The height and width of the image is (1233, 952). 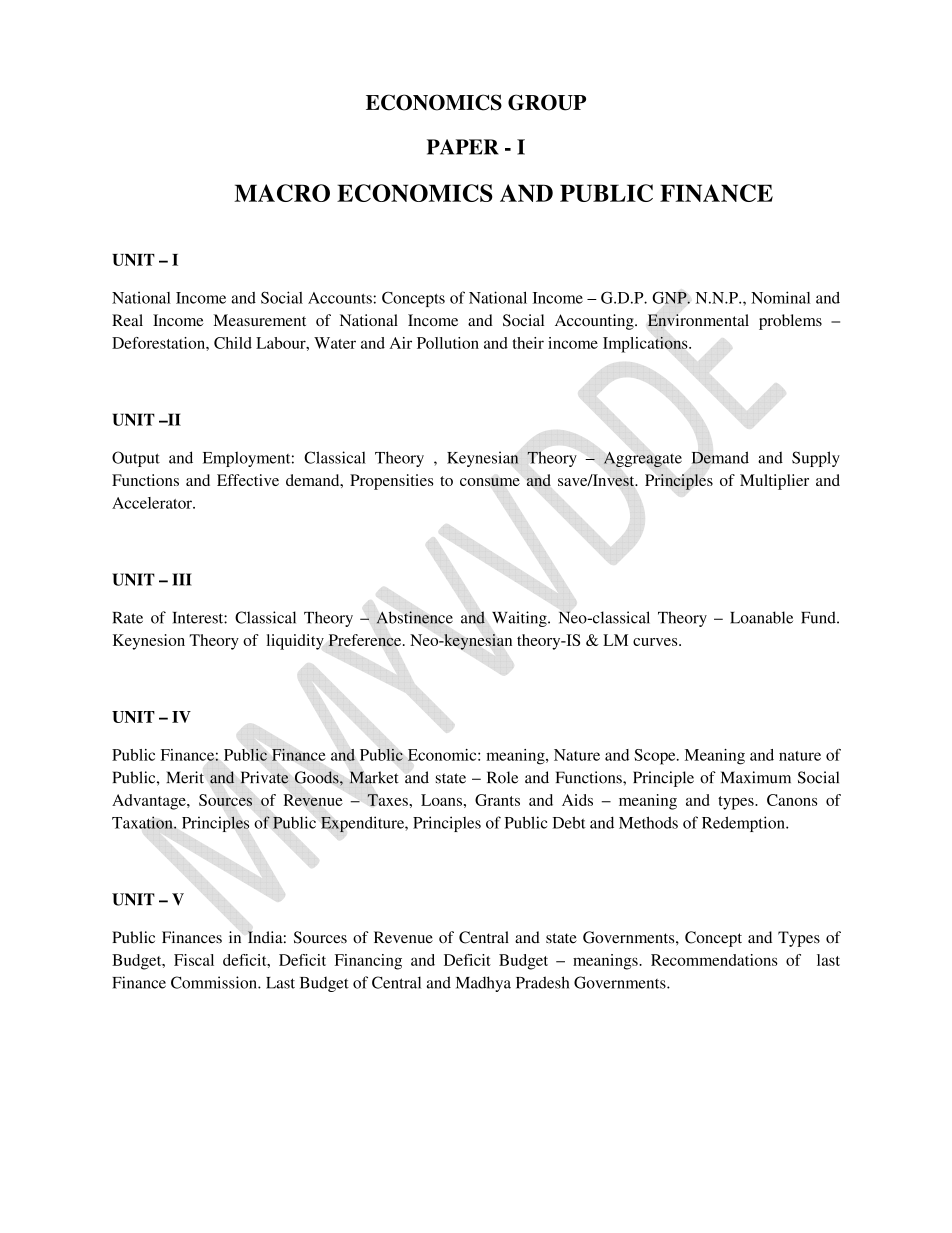 I want to click on Pollution, so click(x=448, y=343).
